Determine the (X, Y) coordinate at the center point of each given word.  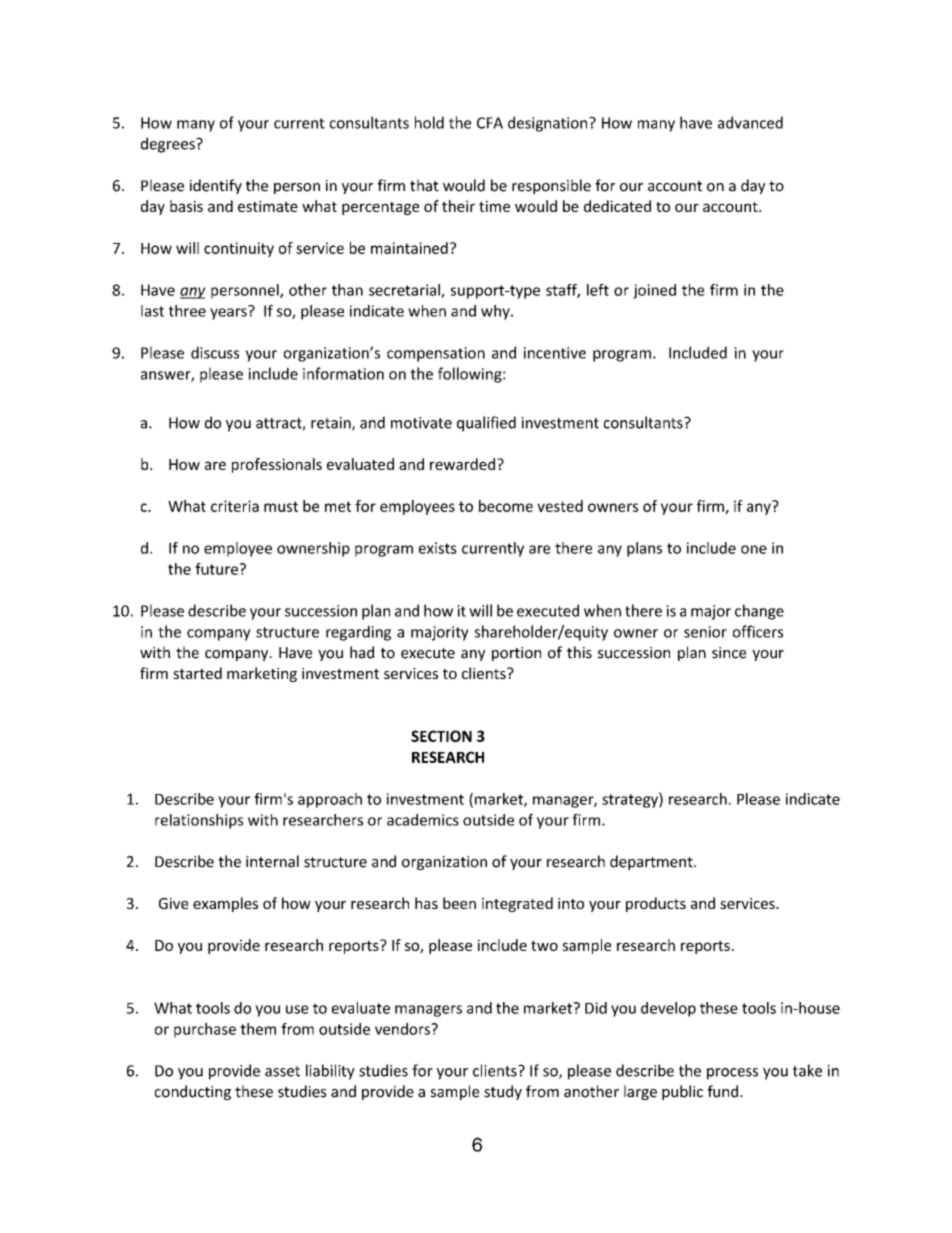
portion (516, 654)
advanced (750, 122)
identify (216, 186)
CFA (490, 123)
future (217, 569)
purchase (205, 1030)
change (759, 612)
